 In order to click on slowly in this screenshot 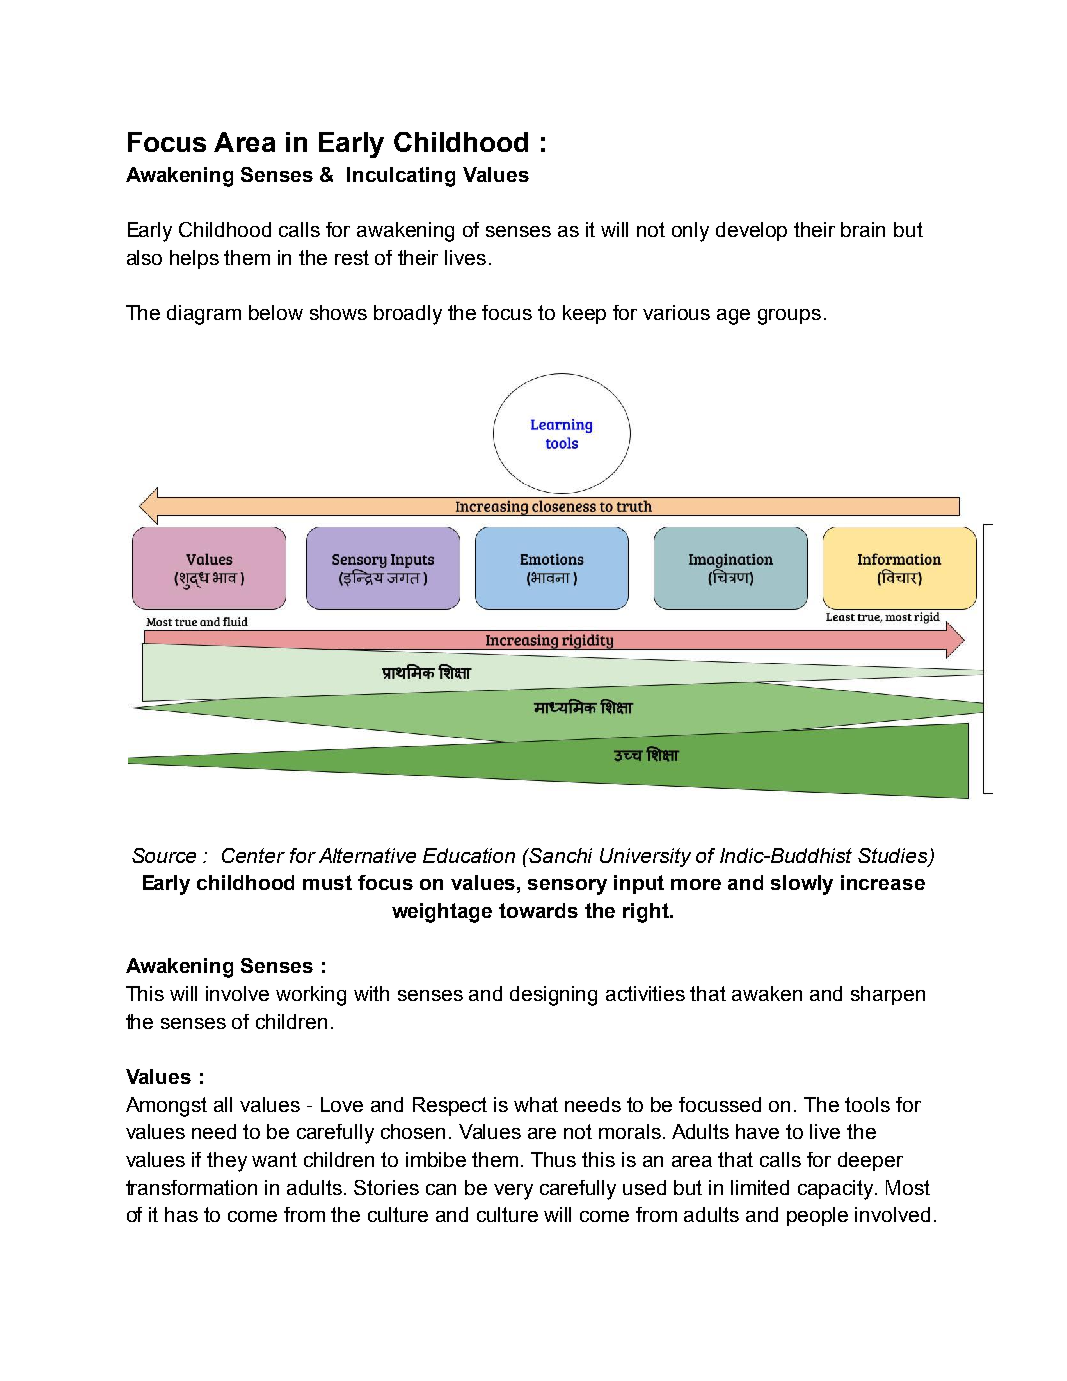, I will do `click(802, 885)`.
